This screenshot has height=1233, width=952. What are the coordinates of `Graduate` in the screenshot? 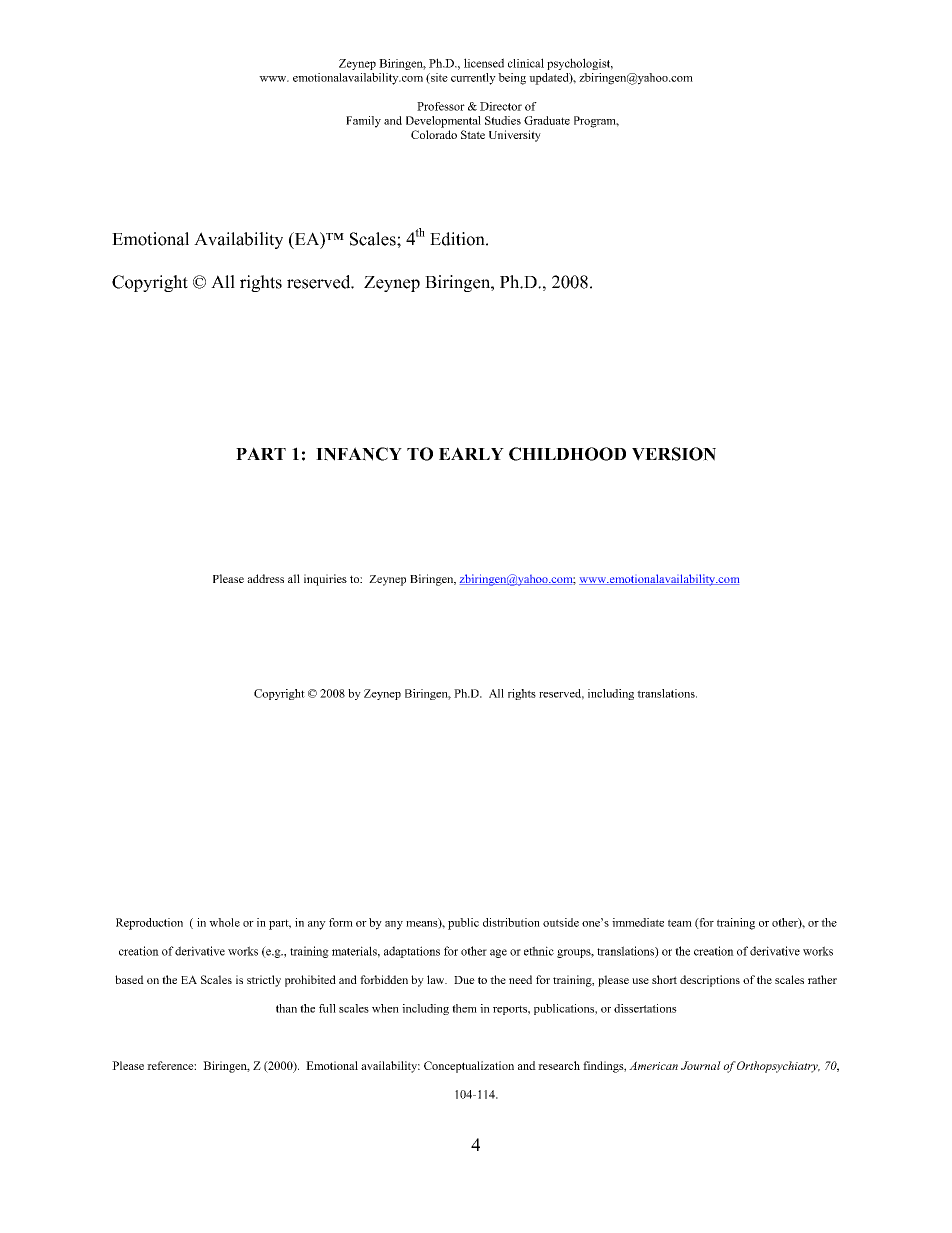 It's located at (547, 120).
